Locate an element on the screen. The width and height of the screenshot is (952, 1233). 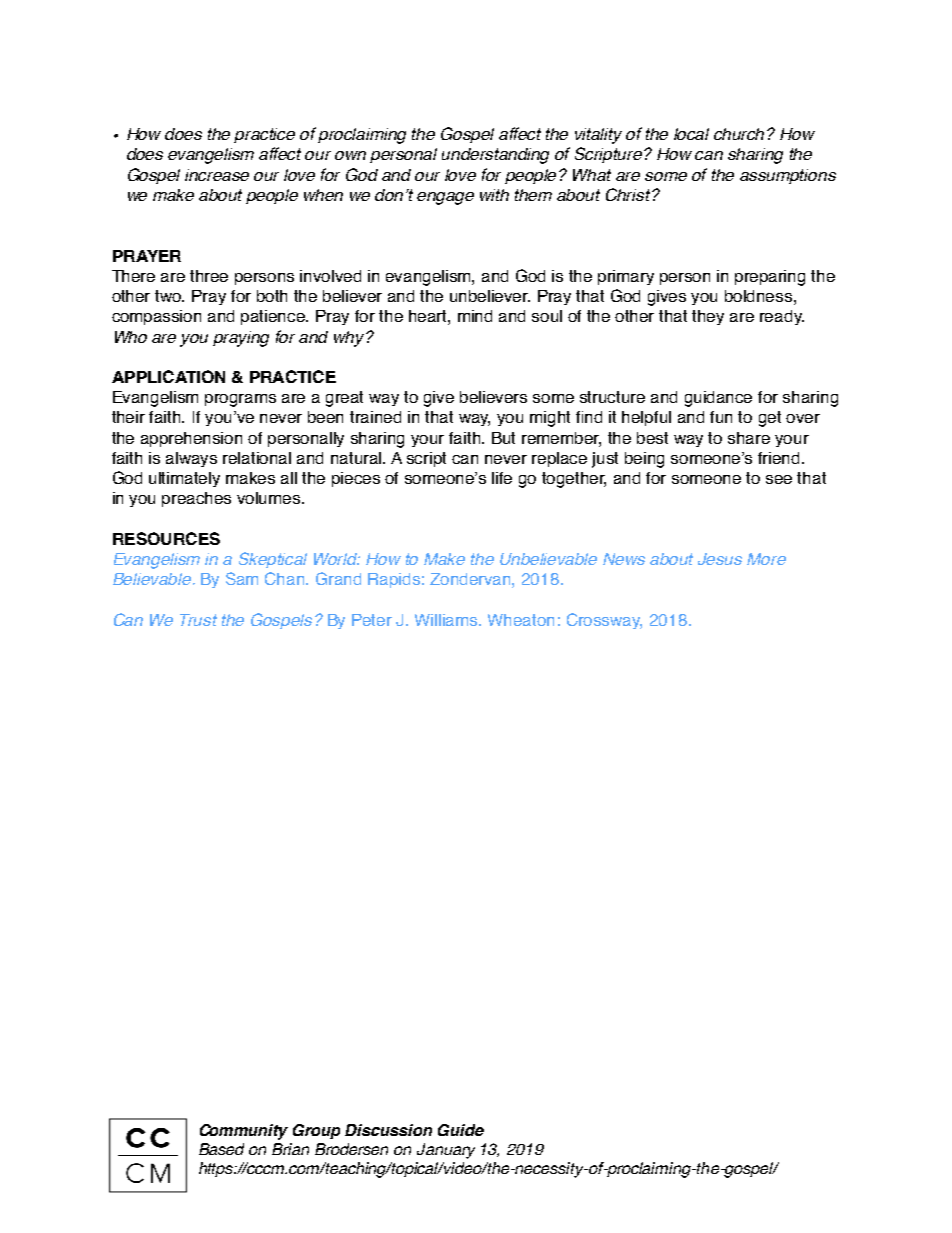
Jesus is located at coordinates (720, 559).
